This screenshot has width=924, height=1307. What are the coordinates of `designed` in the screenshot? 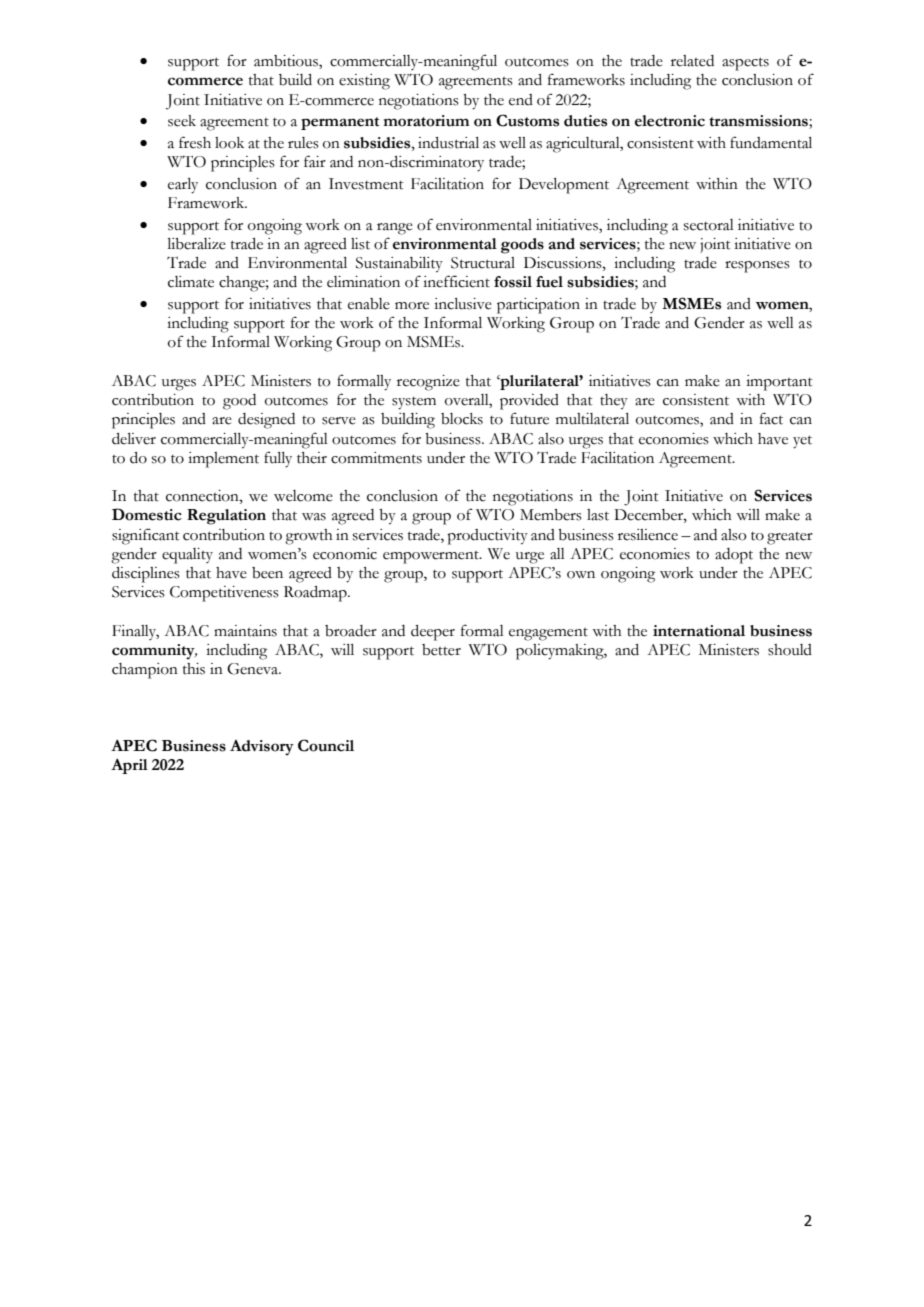 It's located at (266, 421).
